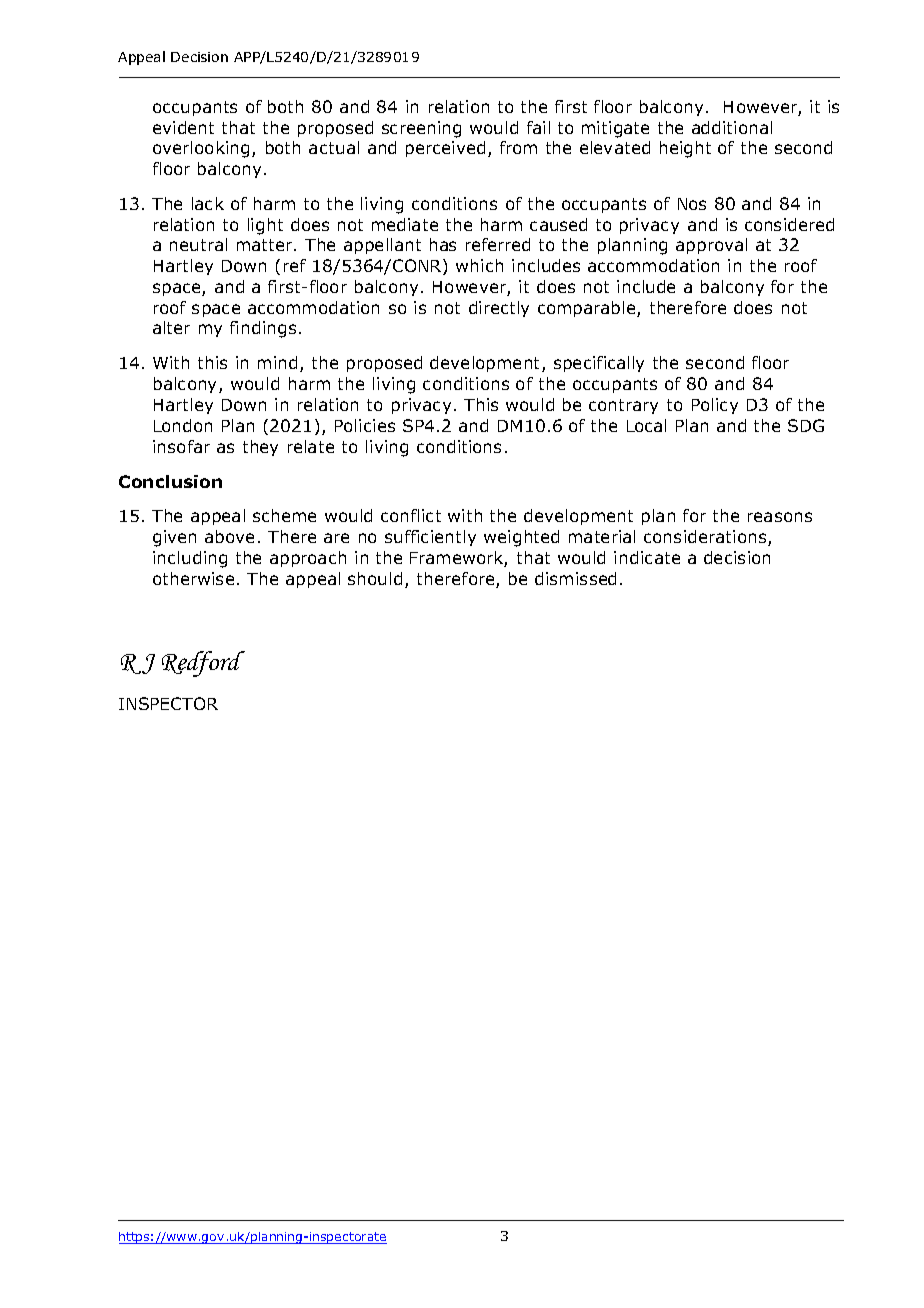 This page has height=1308, width=924. What do you see at coordinates (190, 559) in the page?
I see `including` at bounding box center [190, 559].
